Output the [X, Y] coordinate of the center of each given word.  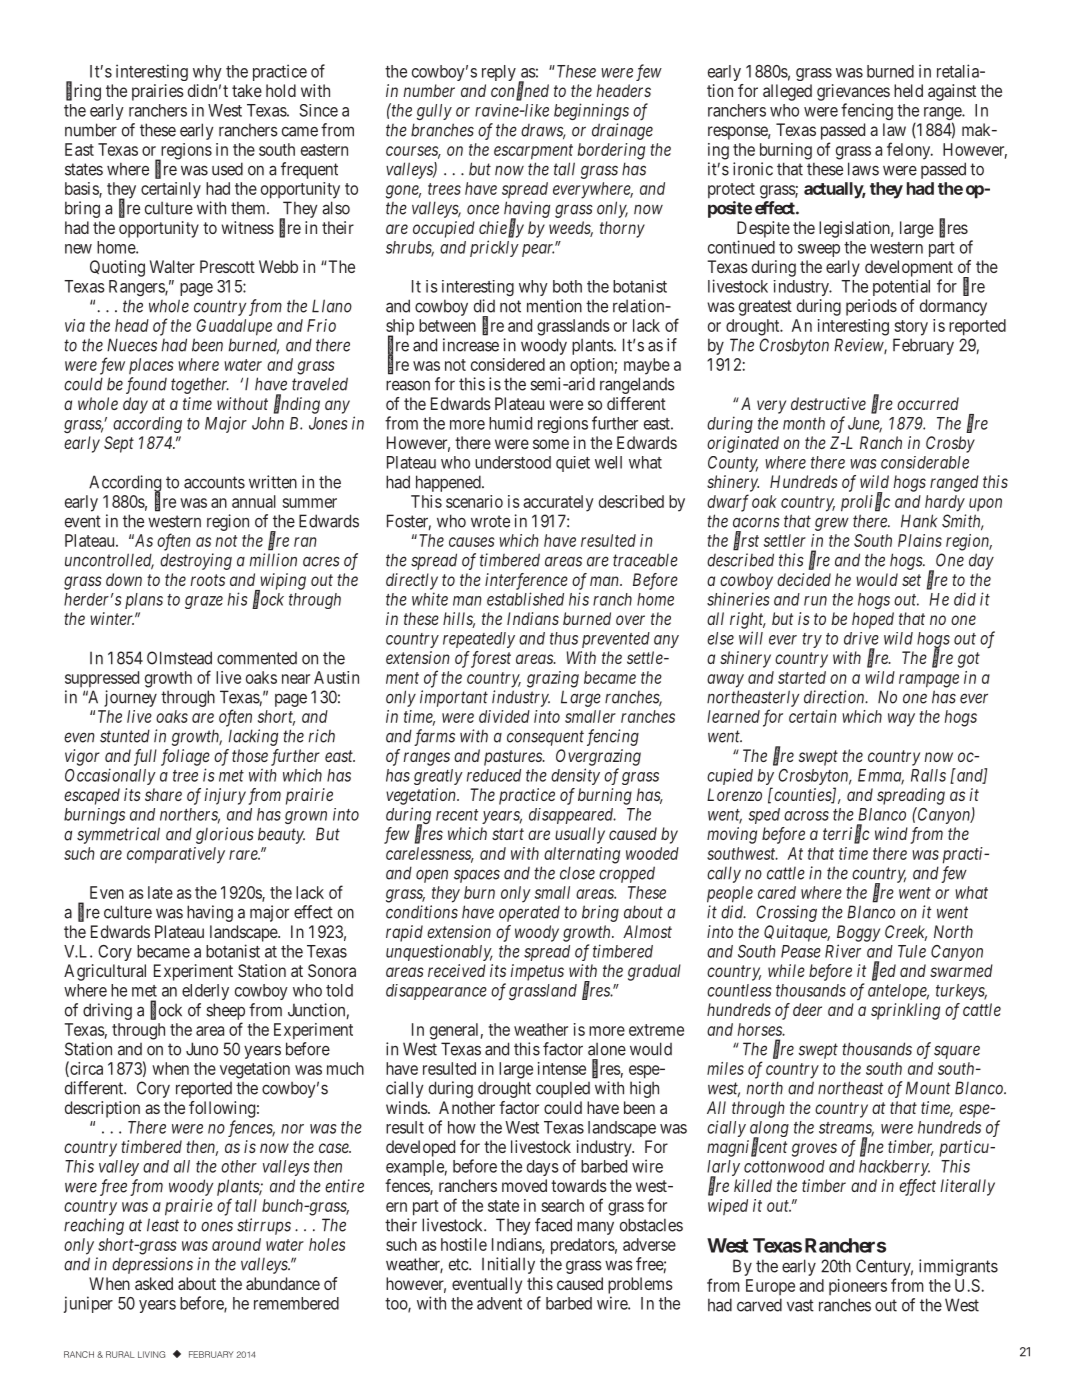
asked [154, 1283]
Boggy [858, 933]
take [247, 90]
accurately [558, 503]
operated [529, 914]
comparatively [176, 855]
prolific [865, 502]
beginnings [591, 111]
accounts [214, 482]
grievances [853, 92]
